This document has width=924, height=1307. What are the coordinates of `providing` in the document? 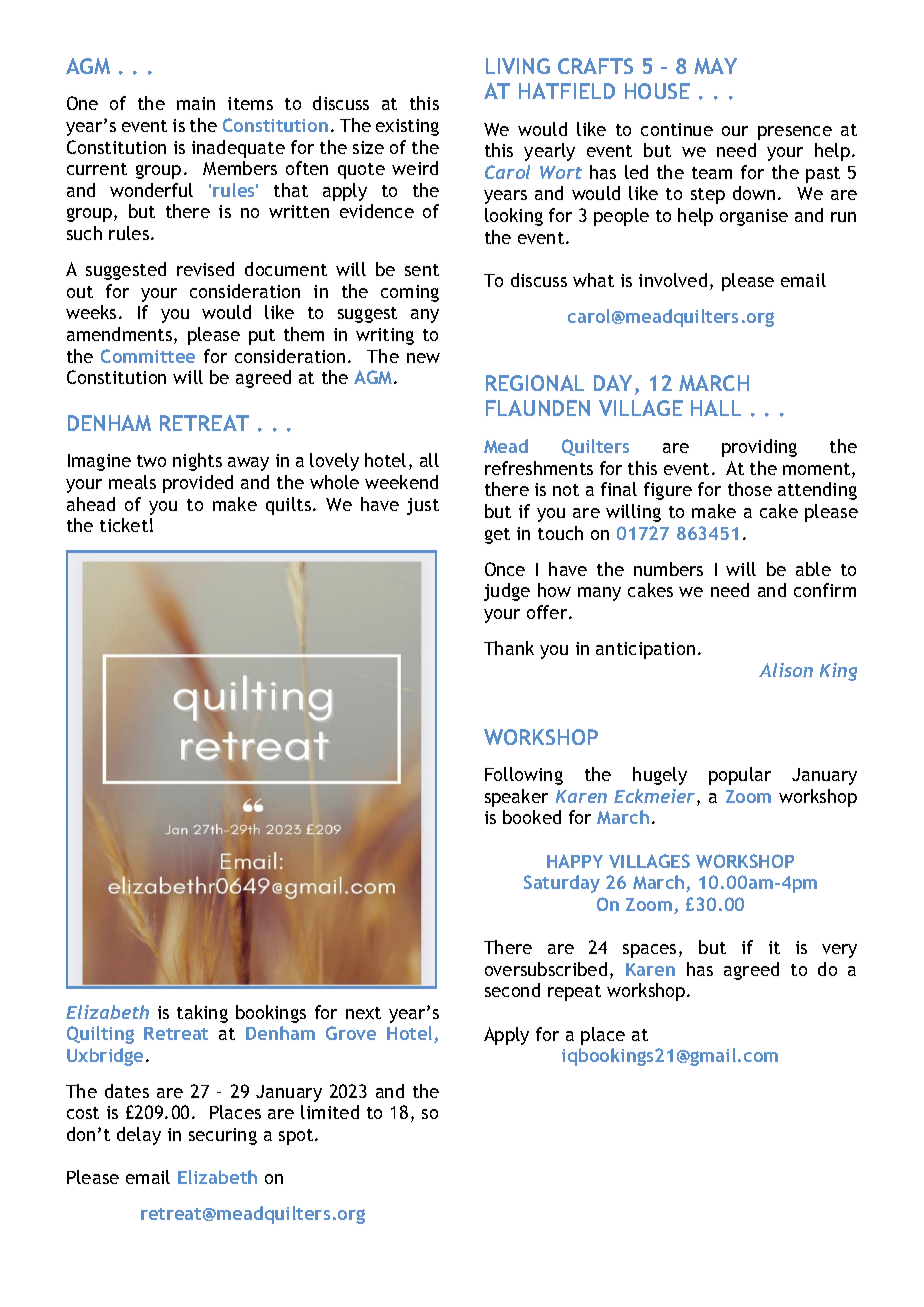 It's located at (759, 448).
